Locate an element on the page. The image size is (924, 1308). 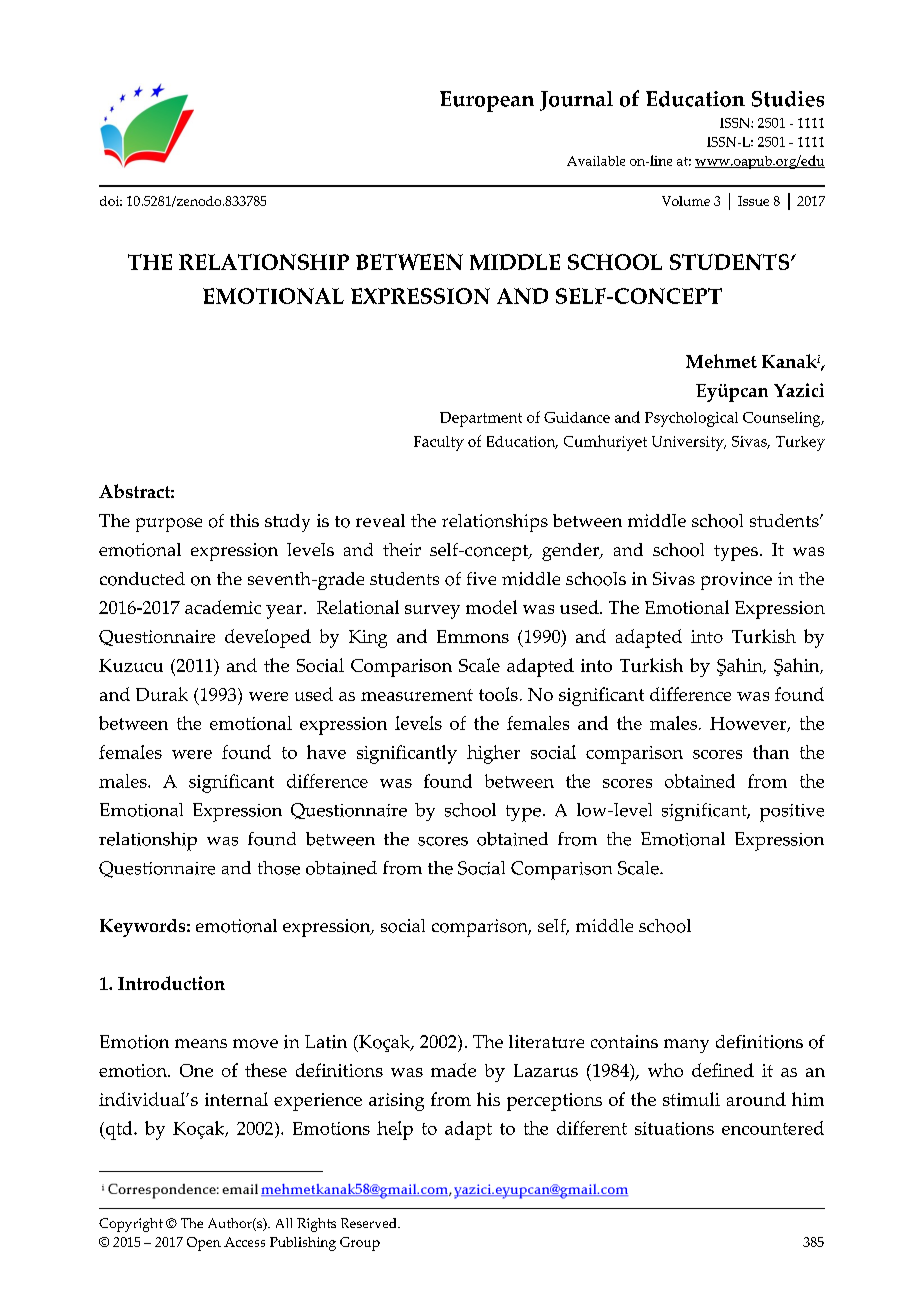
Open is located at coordinates (204, 1244).
